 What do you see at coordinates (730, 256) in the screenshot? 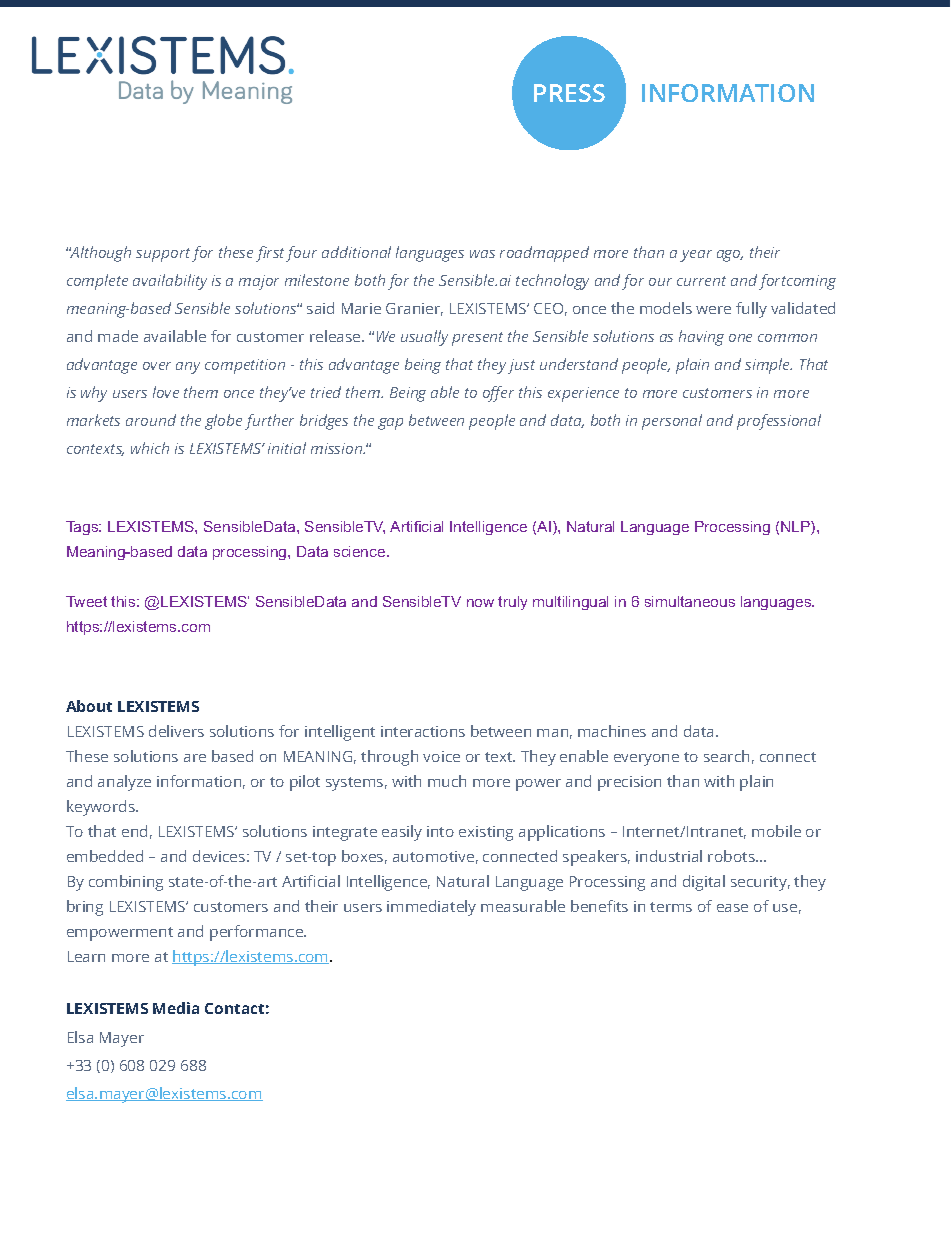
I see `ago` at bounding box center [730, 256].
